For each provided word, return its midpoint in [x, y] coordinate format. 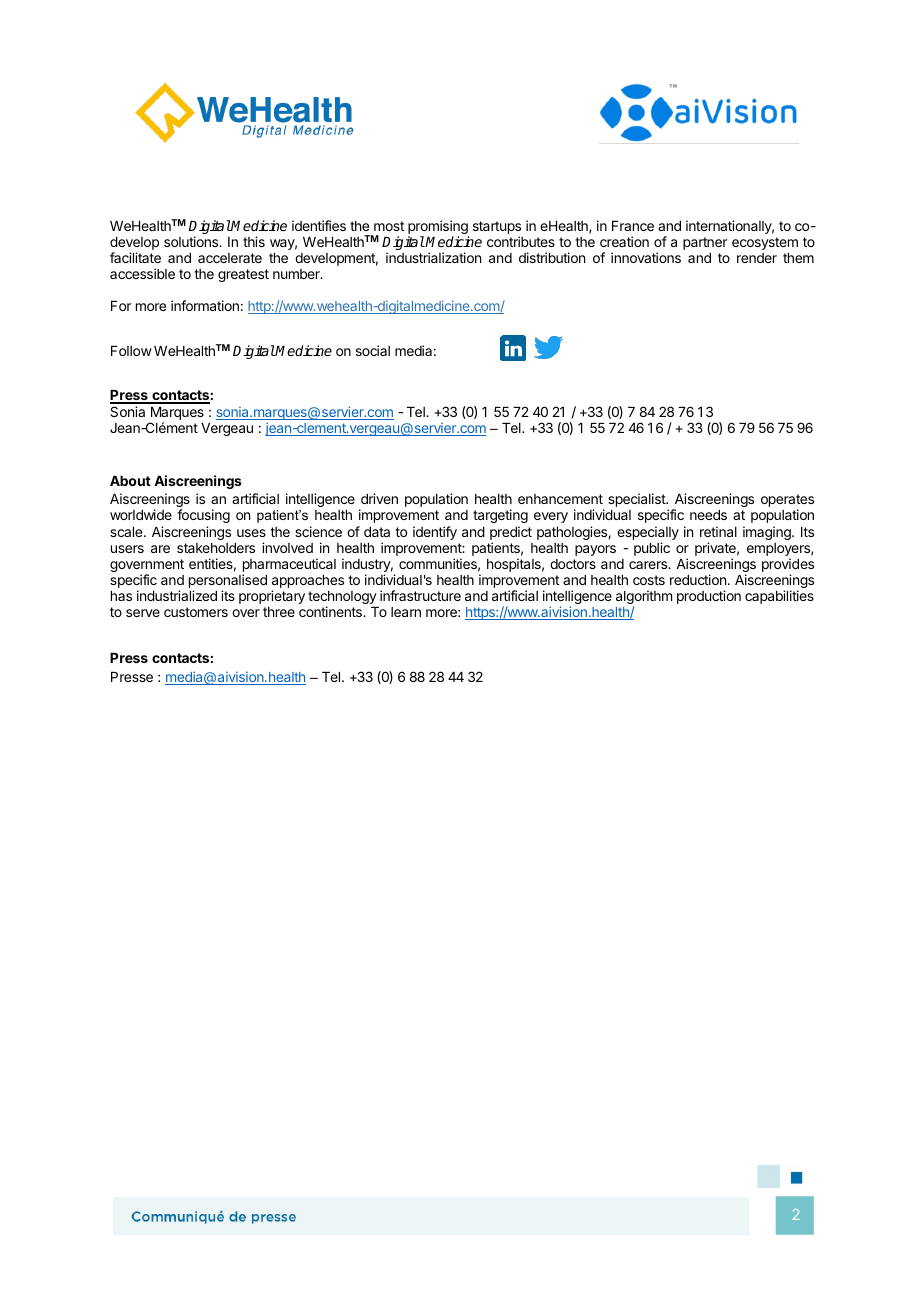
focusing [203, 516]
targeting [500, 516]
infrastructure [420, 595]
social [373, 350]
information [205, 305]
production [709, 597]
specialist [638, 500]
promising [438, 228]
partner [705, 243]
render [757, 258]
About [130, 481]
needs [708, 515]
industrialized [177, 595]
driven [379, 498]
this [254, 241]
